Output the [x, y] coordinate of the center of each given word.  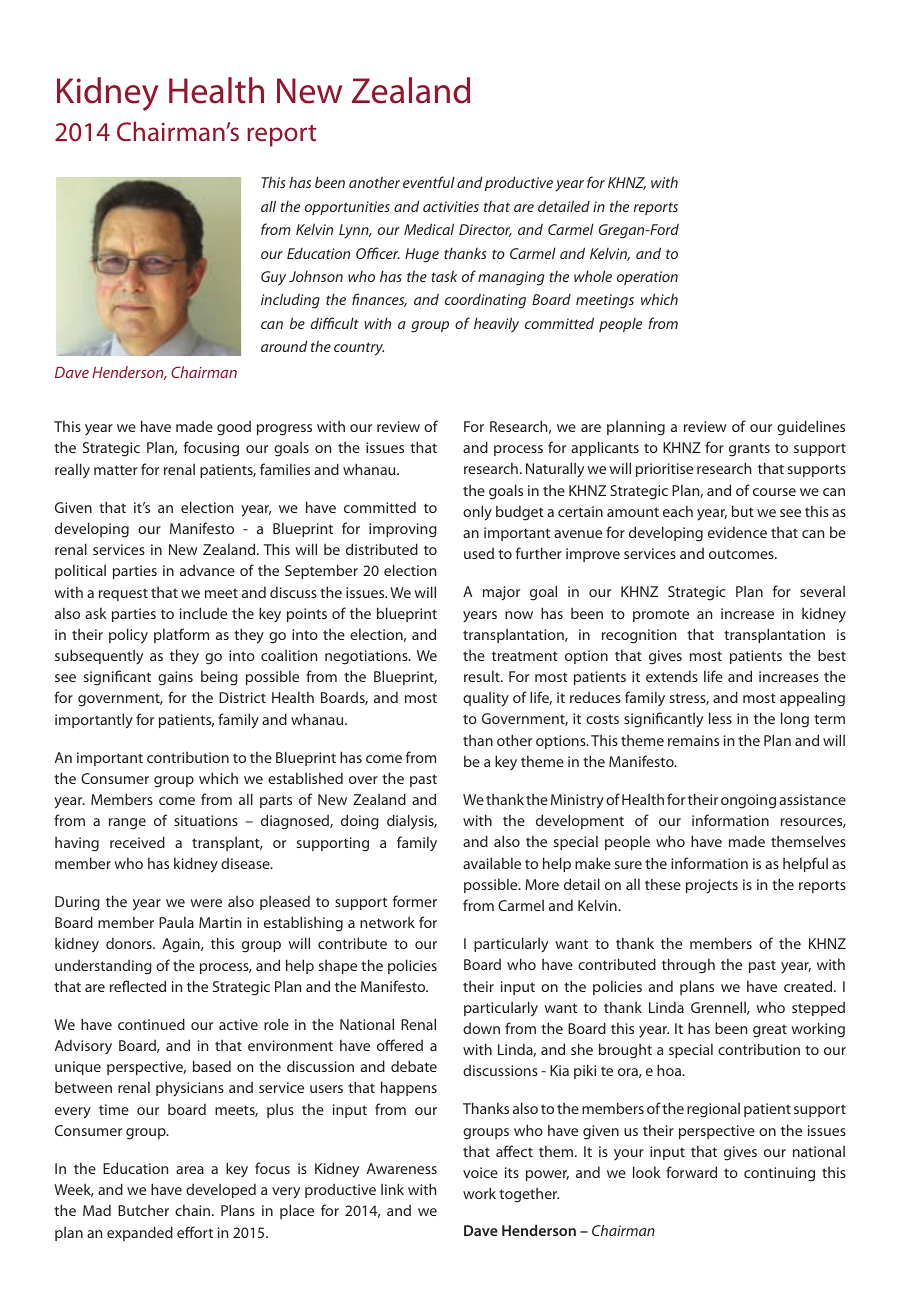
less [720, 718]
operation [647, 278]
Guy [273, 278]
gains [175, 678]
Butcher [143, 1210]
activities [451, 206]
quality [486, 699]
